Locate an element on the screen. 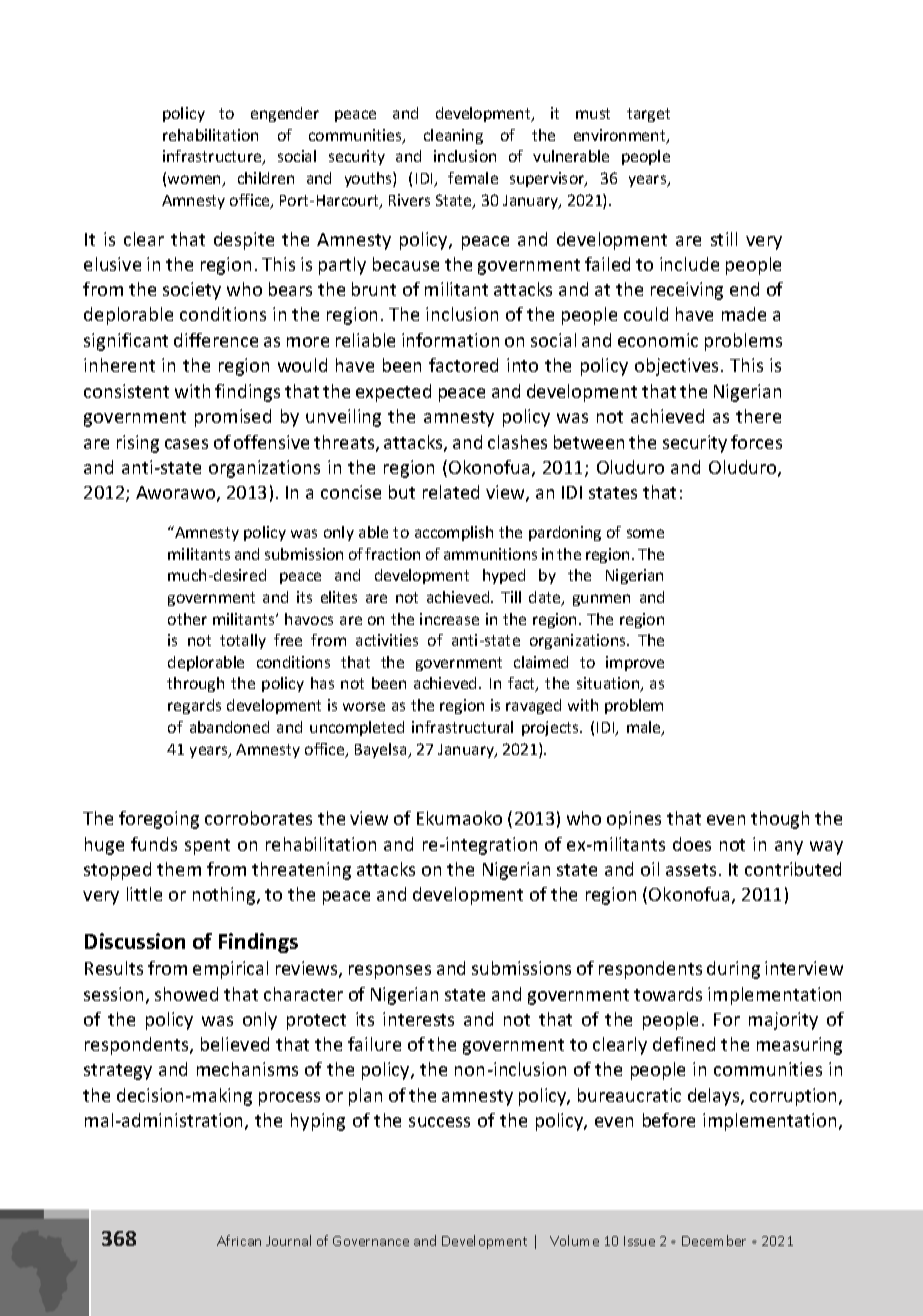  cases is located at coordinates (186, 444).
